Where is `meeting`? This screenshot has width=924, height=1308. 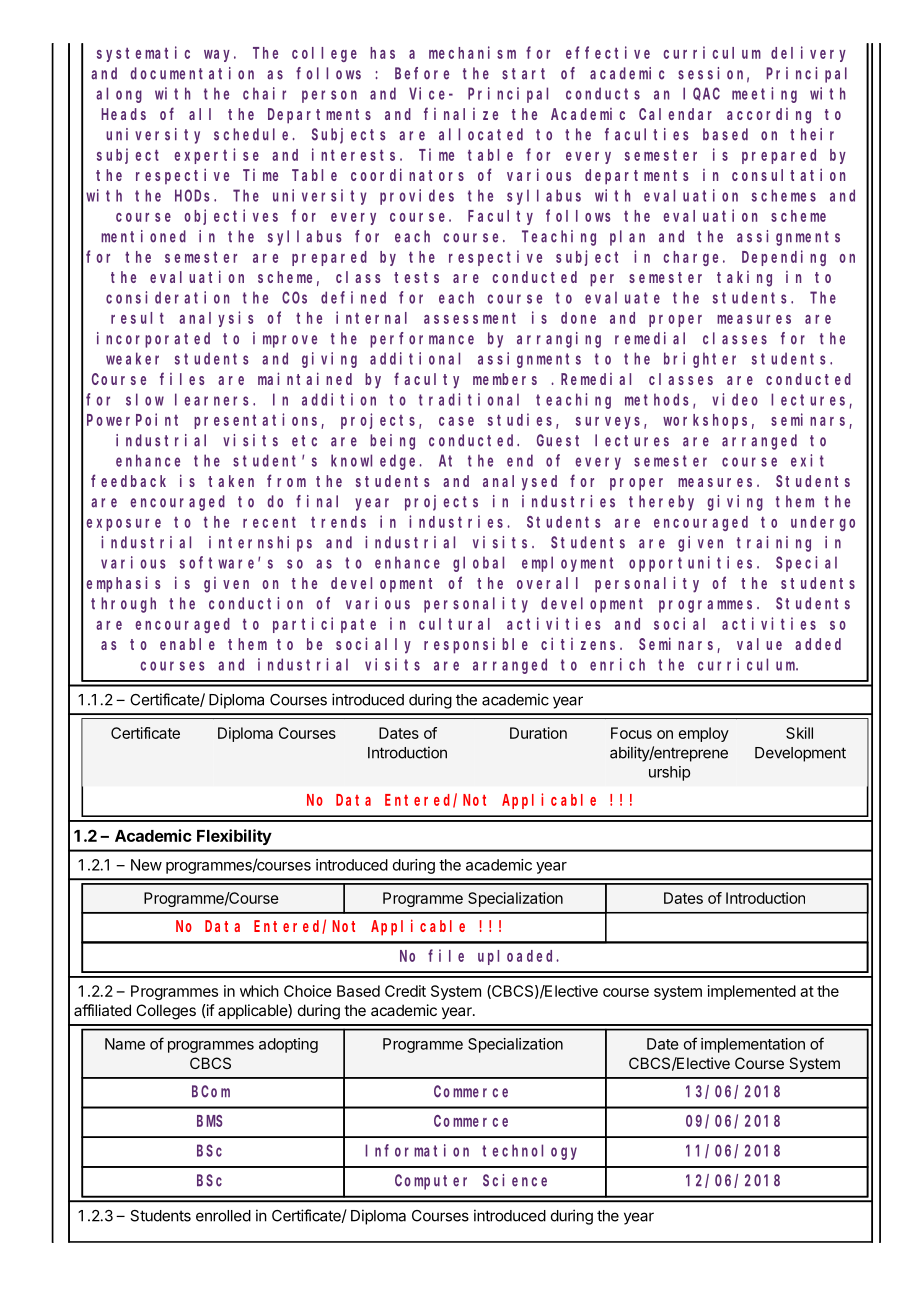 meeting is located at coordinates (764, 95).
